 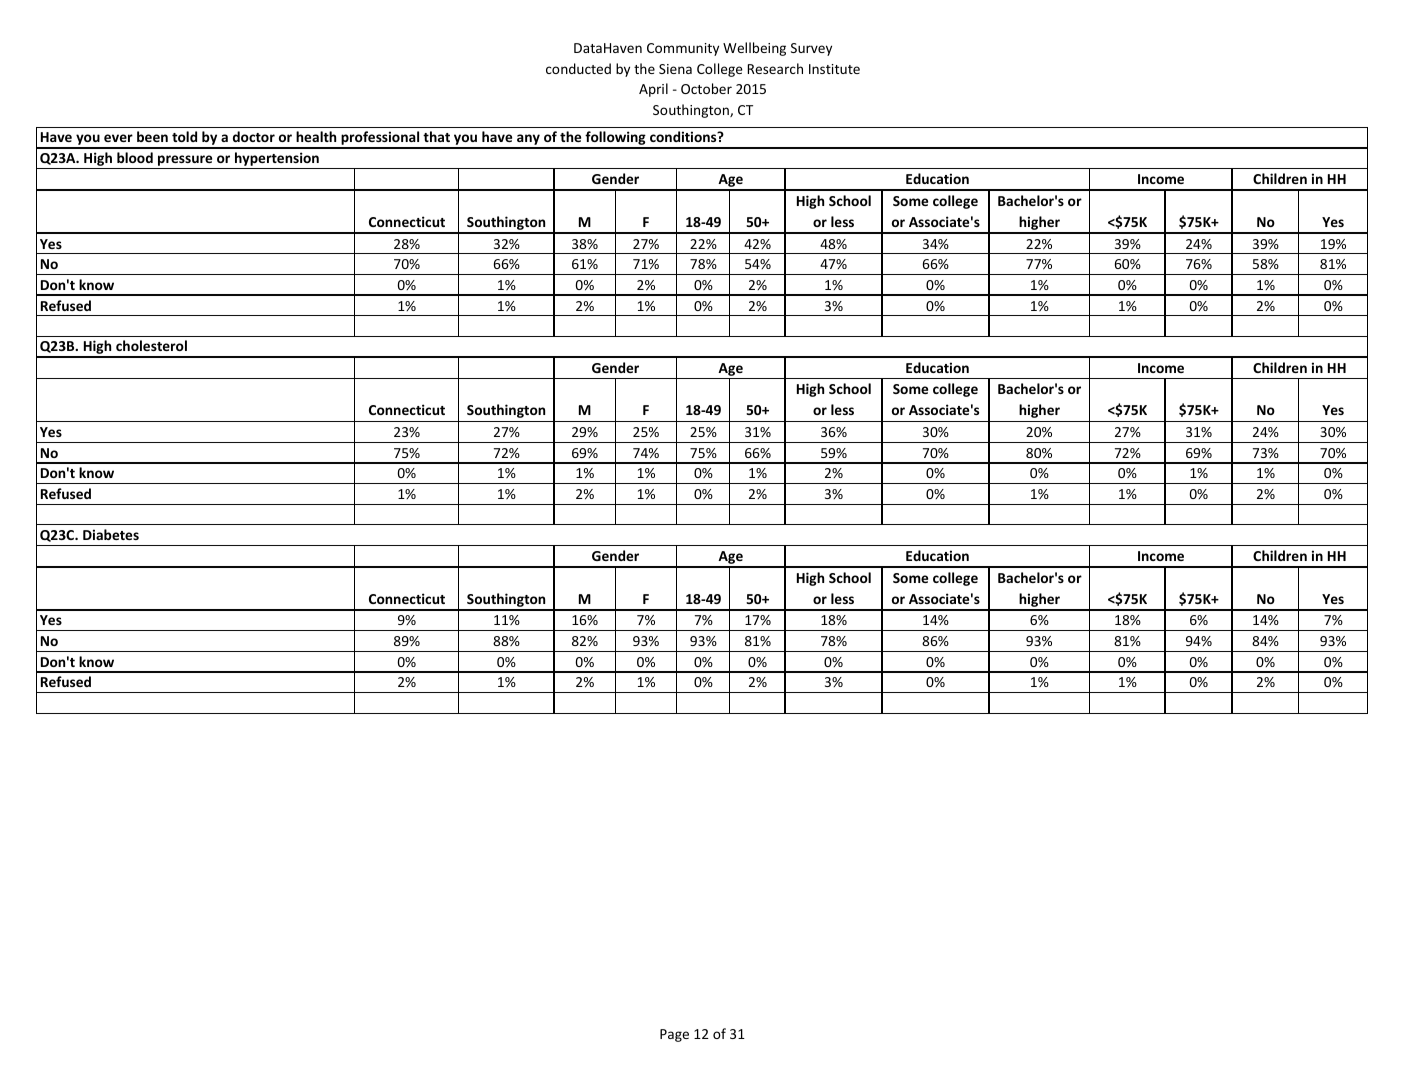 What do you see at coordinates (135, 157) in the document?
I see `blood` at bounding box center [135, 157].
